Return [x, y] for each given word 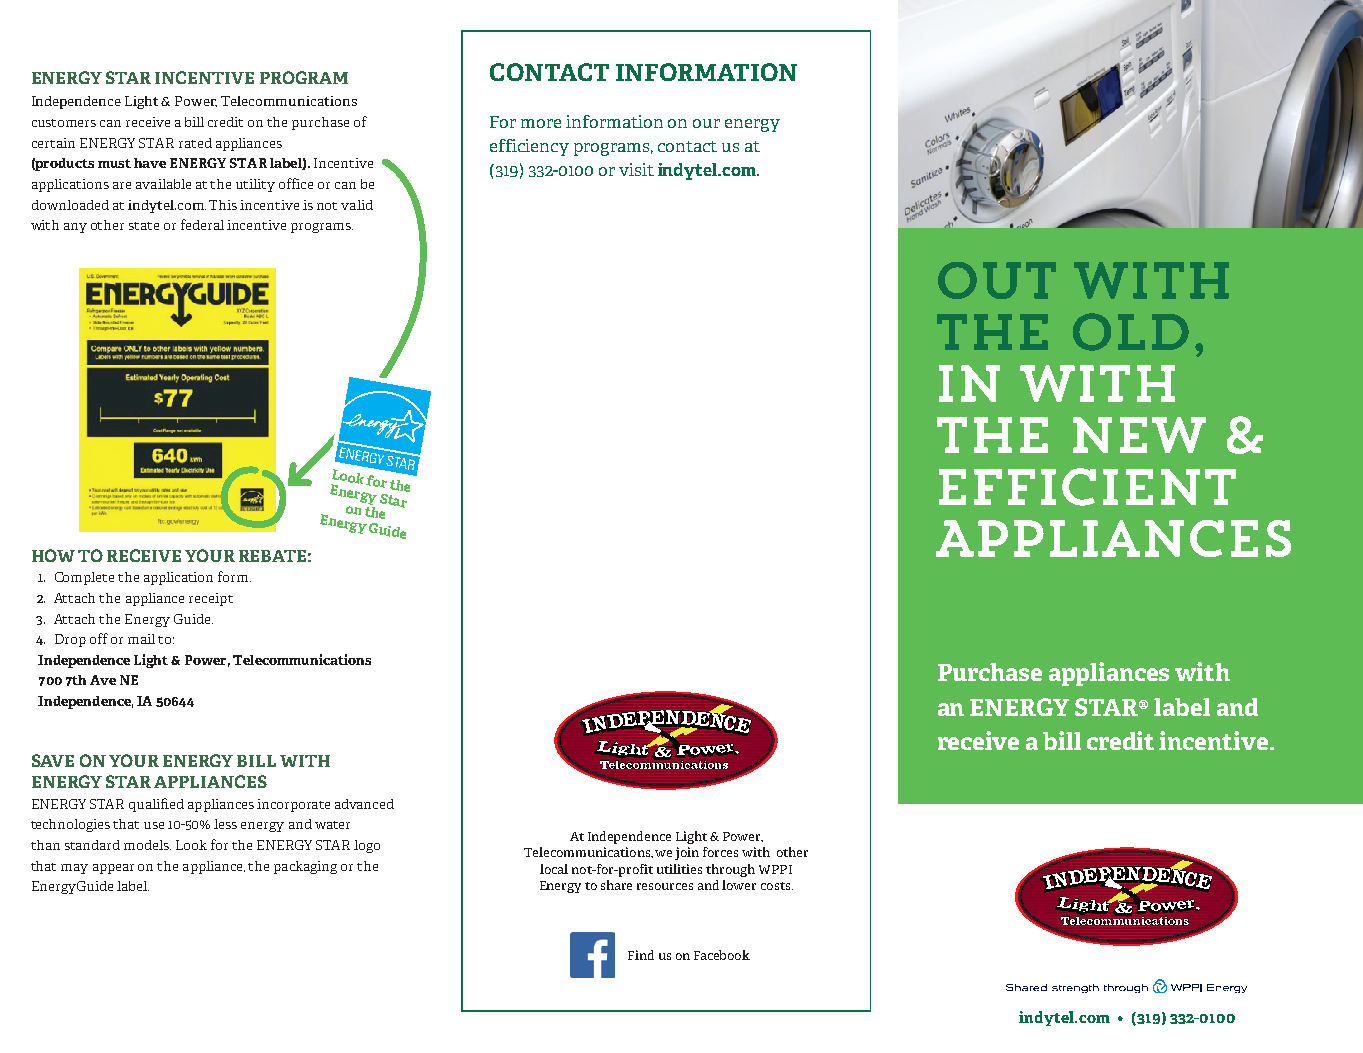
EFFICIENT [1087, 487]
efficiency [529, 147]
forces [720, 852]
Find [641, 955]
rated [195, 143]
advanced [364, 804]
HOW [53, 555]
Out [997, 280]
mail [141, 639]
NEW [1139, 435]
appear [113, 869]
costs [777, 886]
